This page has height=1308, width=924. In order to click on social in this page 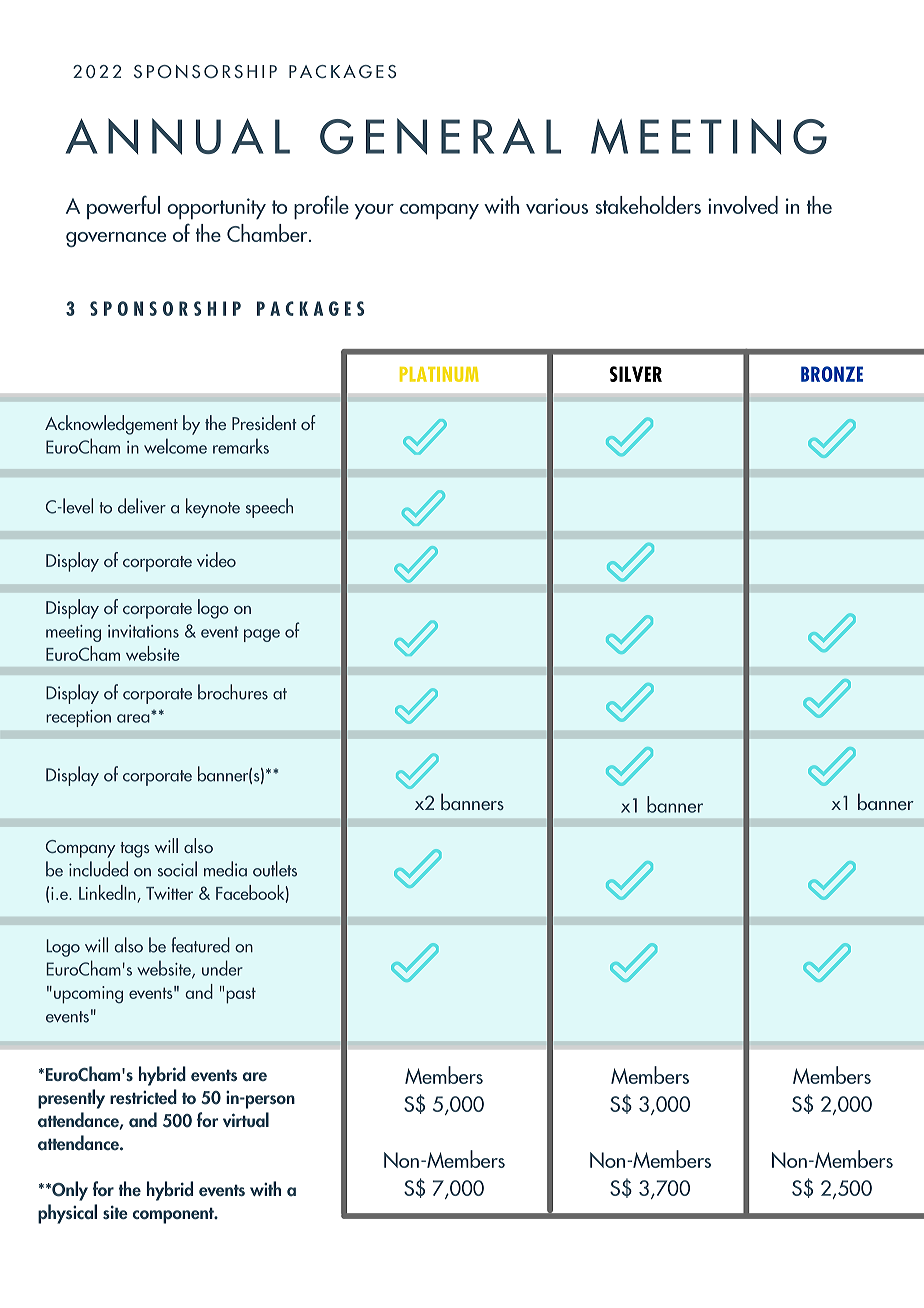, I will do `click(177, 869)`.
